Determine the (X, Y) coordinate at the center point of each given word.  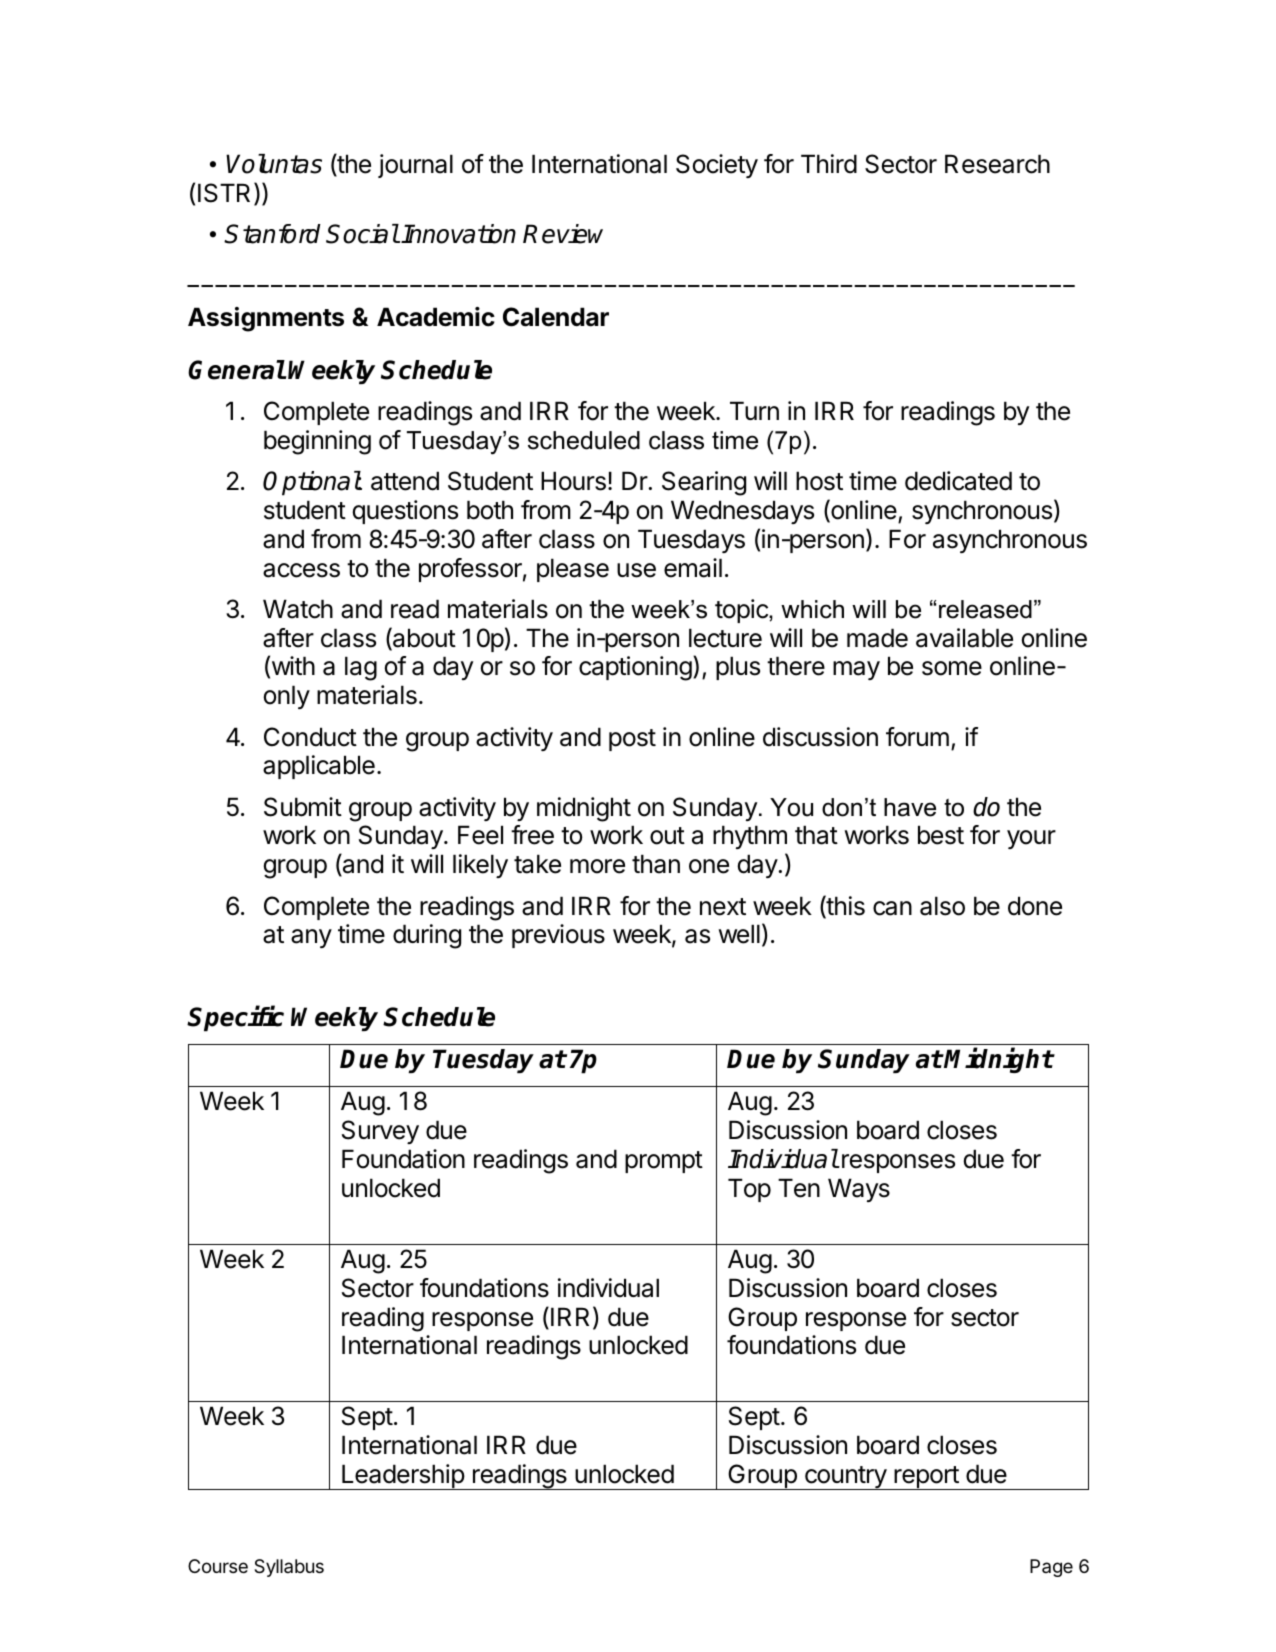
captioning (635, 668)
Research (997, 164)
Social (362, 234)
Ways (859, 1190)
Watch (298, 609)
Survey (380, 1132)
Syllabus (289, 1568)
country (845, 1478)
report (926, 1478)
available (964, 638)
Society (717, 166)
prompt (664, 1162)
